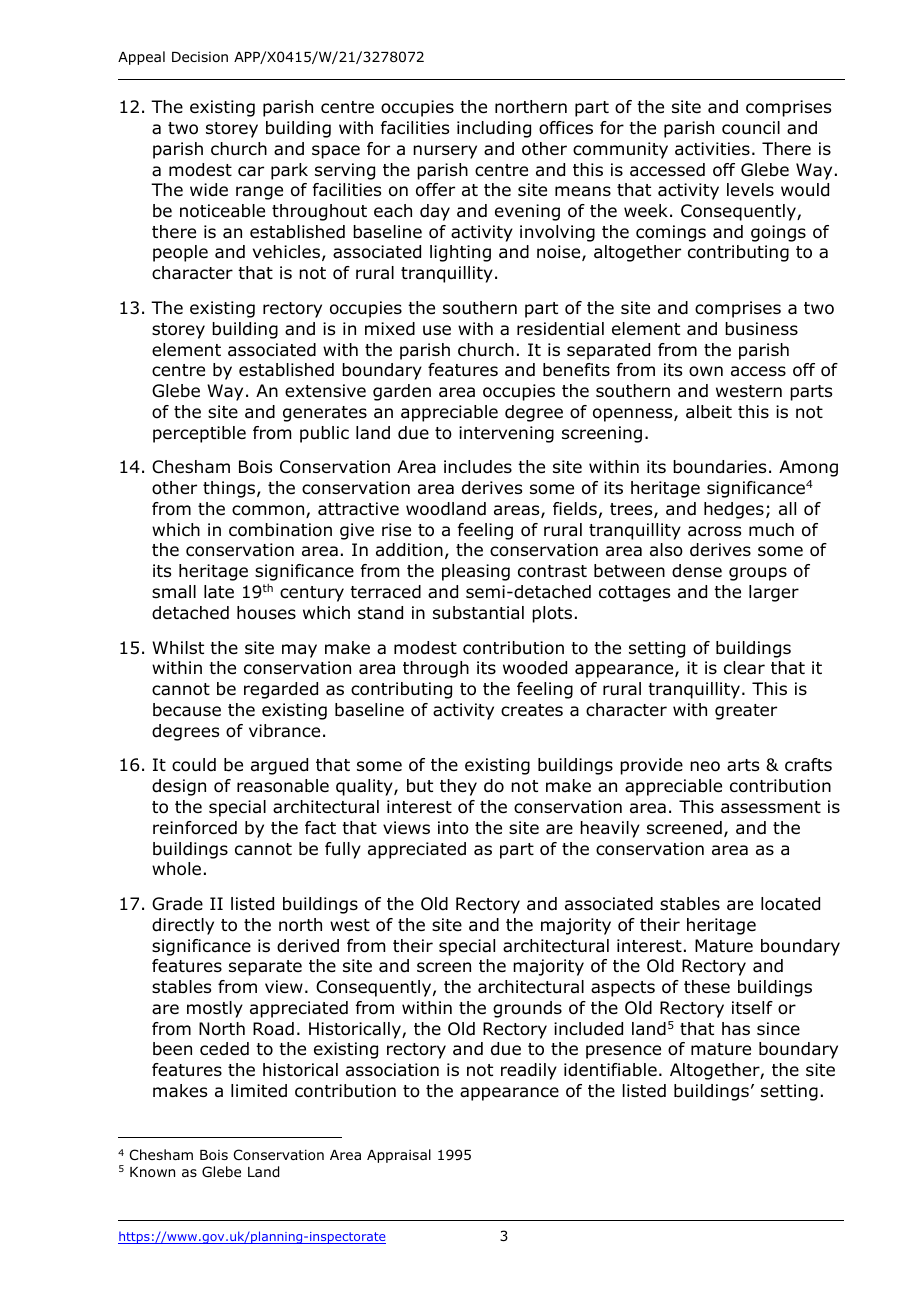 This document has height=1308, width=924. I want to click on neo, so click(705, 766).
